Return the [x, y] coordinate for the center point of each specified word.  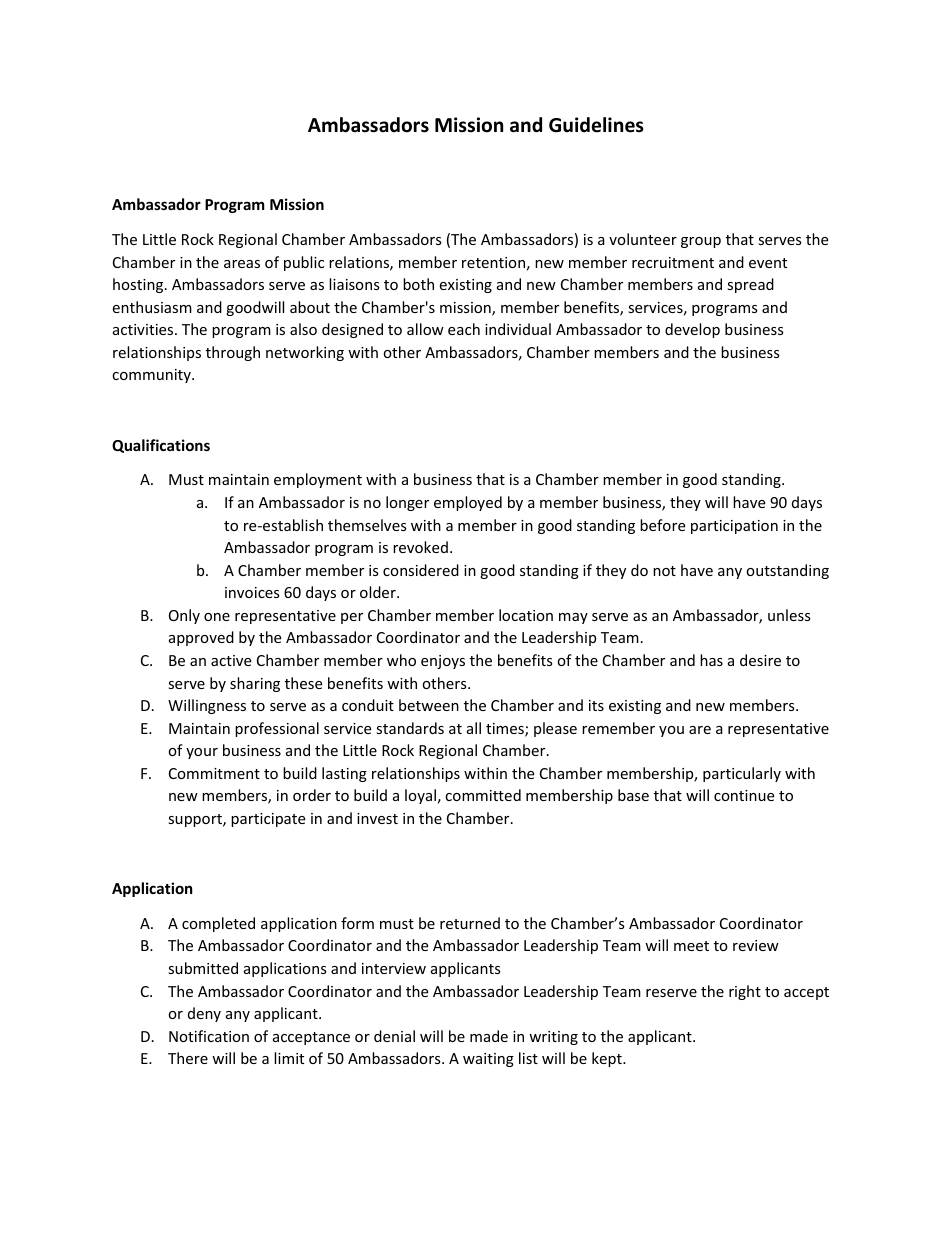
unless [789, 615]
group [701, 242]
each [464, 329]
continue [744, 795]
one [217, 617]
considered [421, 570]
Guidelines [596, 125]
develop [692, 330]
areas [242, 264]
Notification [209, 1036]
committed [483, 795]
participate [268, 820]
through [233, 353]
